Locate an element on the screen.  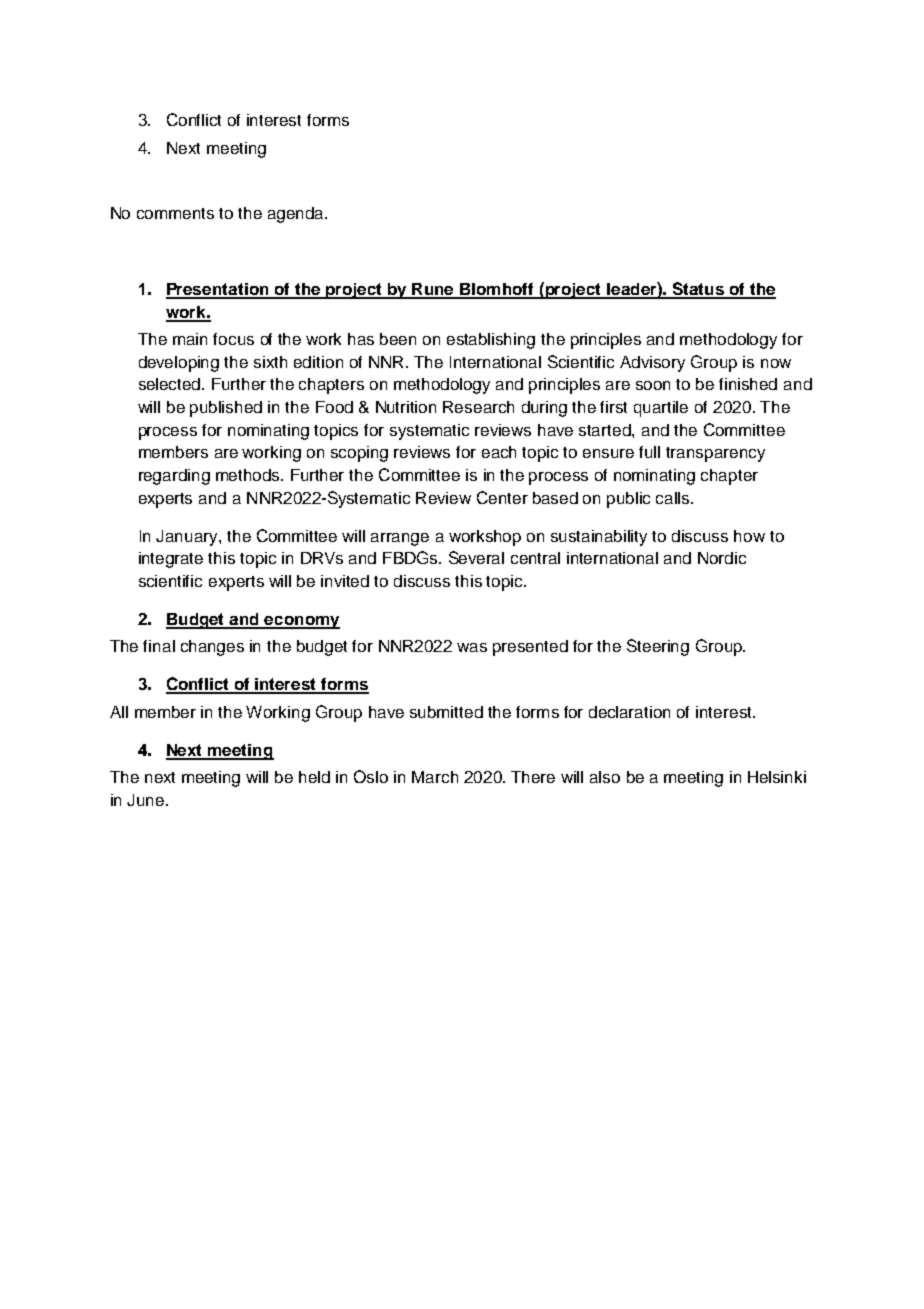
Rune is located at coordinates (433, 290).
